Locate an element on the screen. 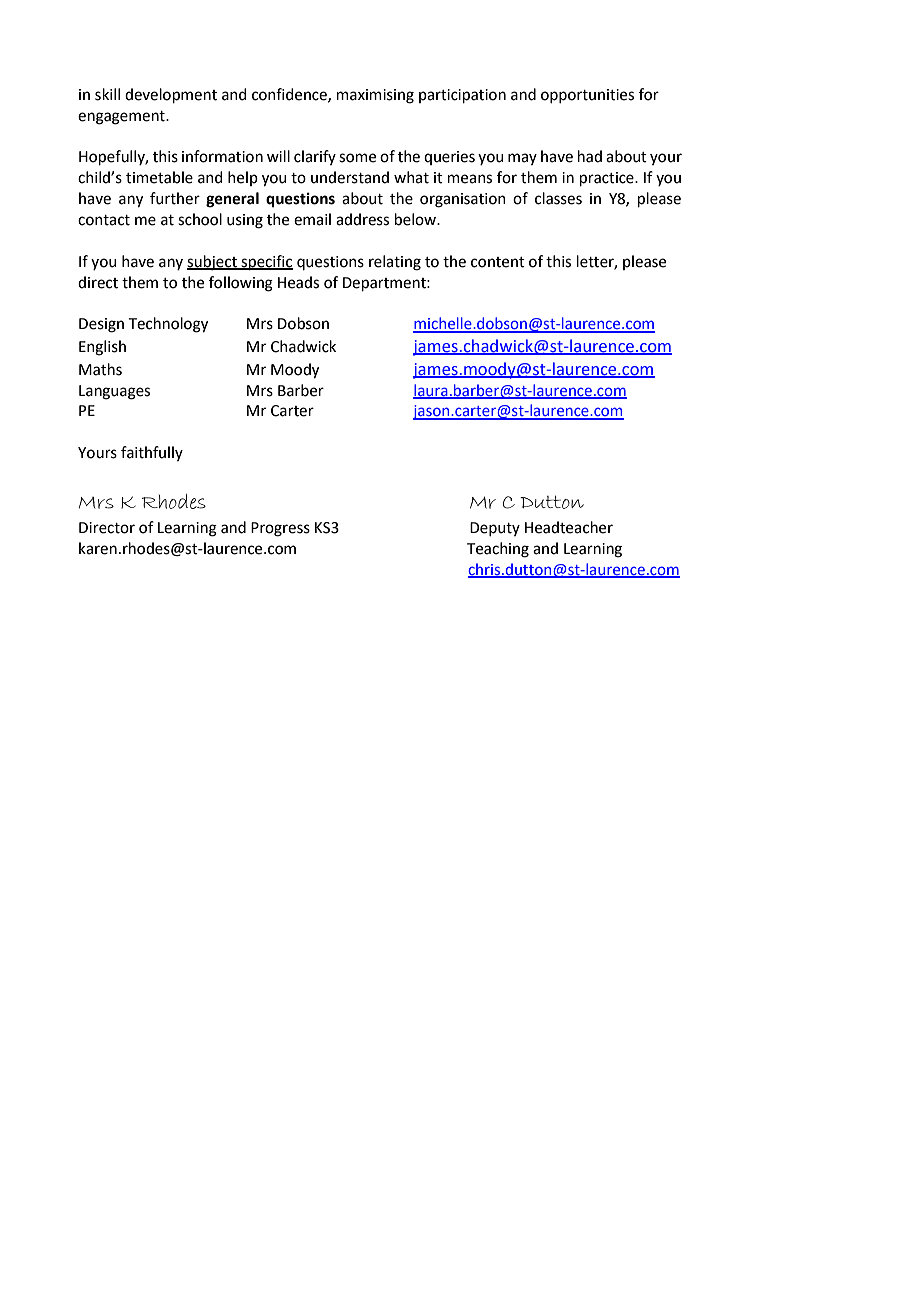 This screenshot has width=924, height=1308. maximising is located at coordinates (375, 96).
